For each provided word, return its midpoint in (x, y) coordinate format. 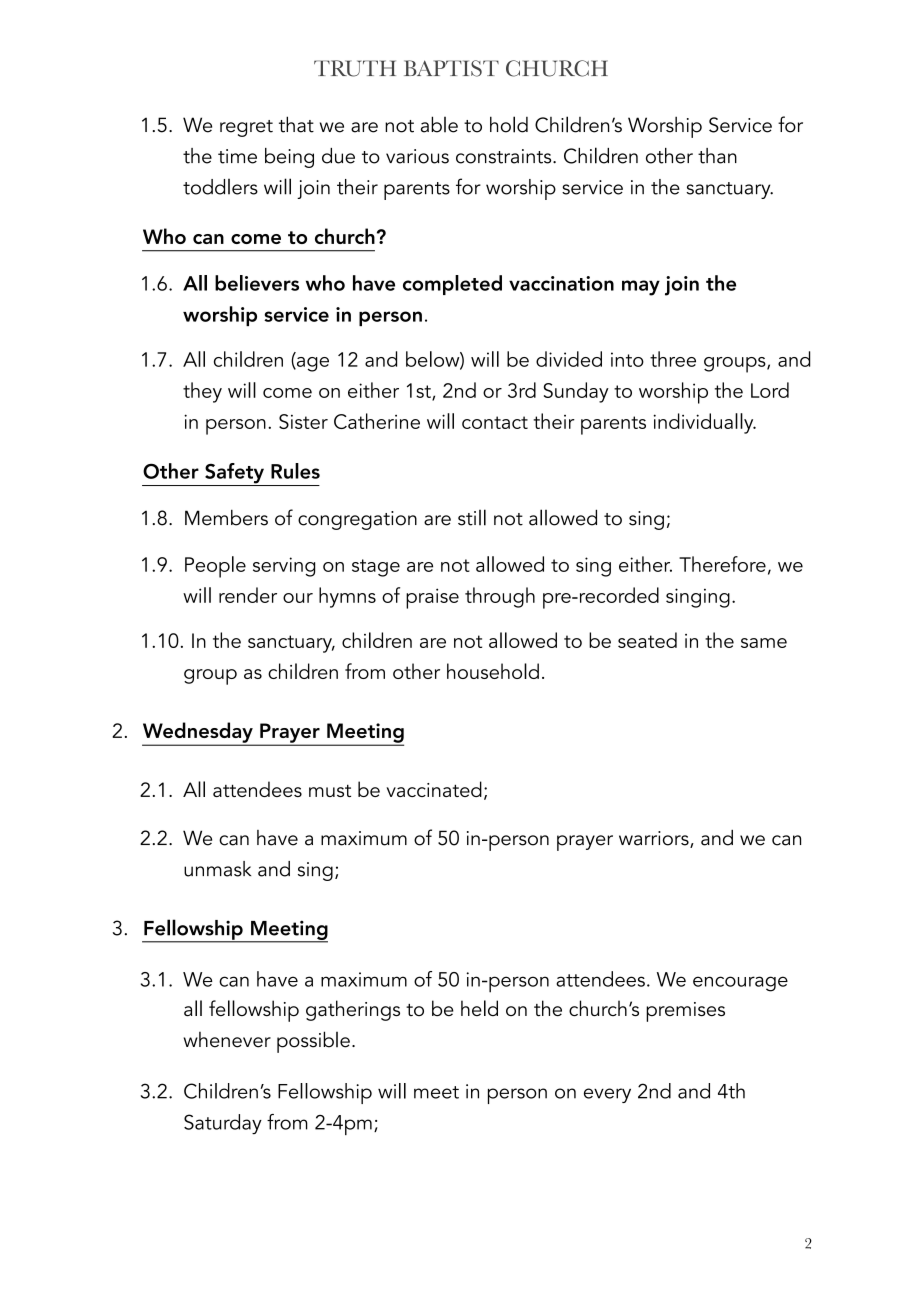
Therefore (722, 564)
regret (246, 128)
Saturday (223, 1124)
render (248, 595)
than (717, 156)
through (500, 597)
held (479, 1008)
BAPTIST (451, 68)
